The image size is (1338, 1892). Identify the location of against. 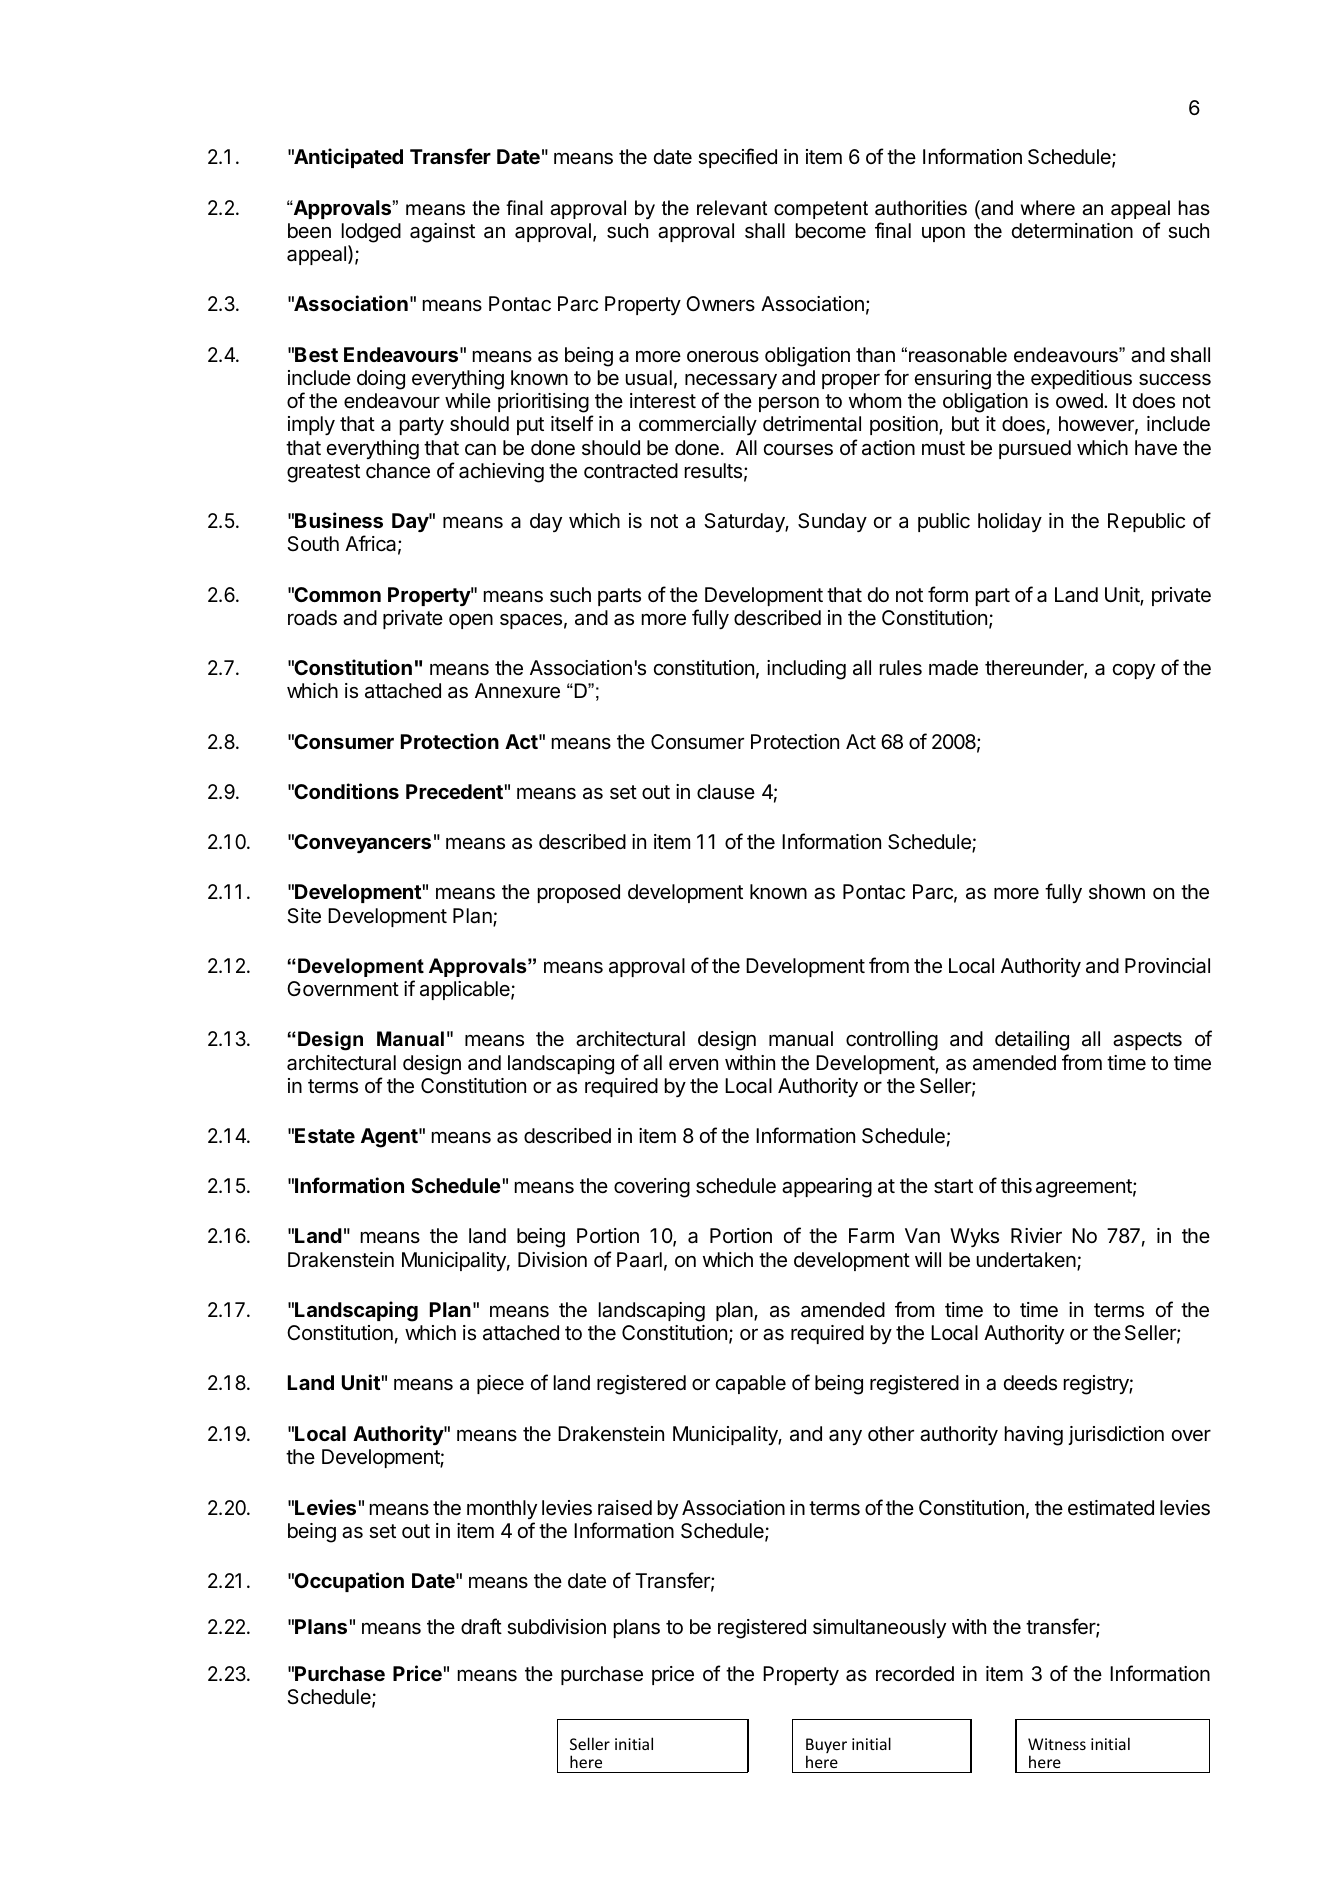
(442, 233).
